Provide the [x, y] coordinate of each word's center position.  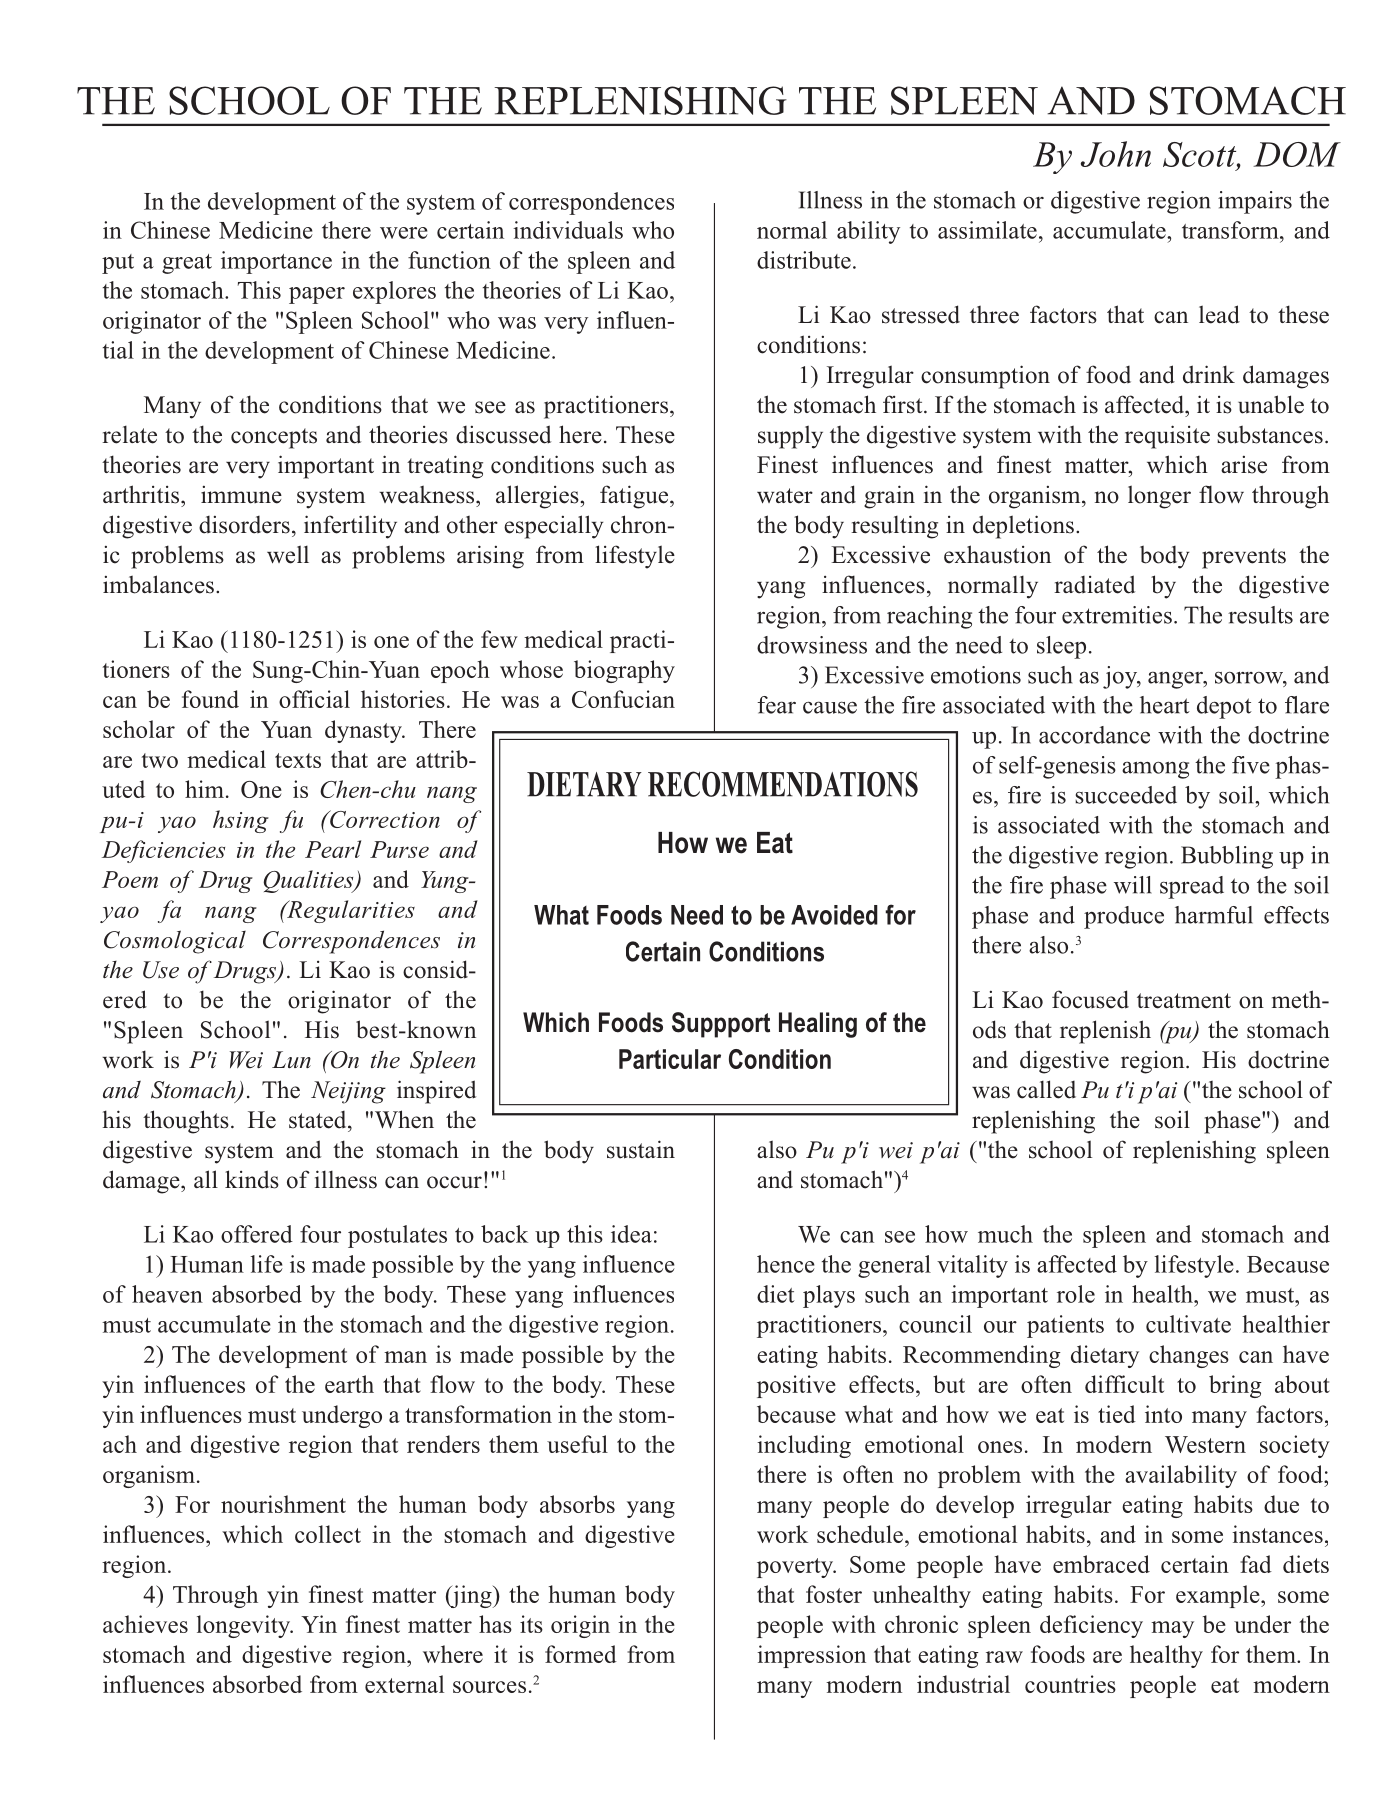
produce [1124, 917]
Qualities [309, 881]
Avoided [834, 915]
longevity [245, 1626]
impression [811, 1656]
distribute [804, 260]
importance [276, 262]
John [1116, 154]
